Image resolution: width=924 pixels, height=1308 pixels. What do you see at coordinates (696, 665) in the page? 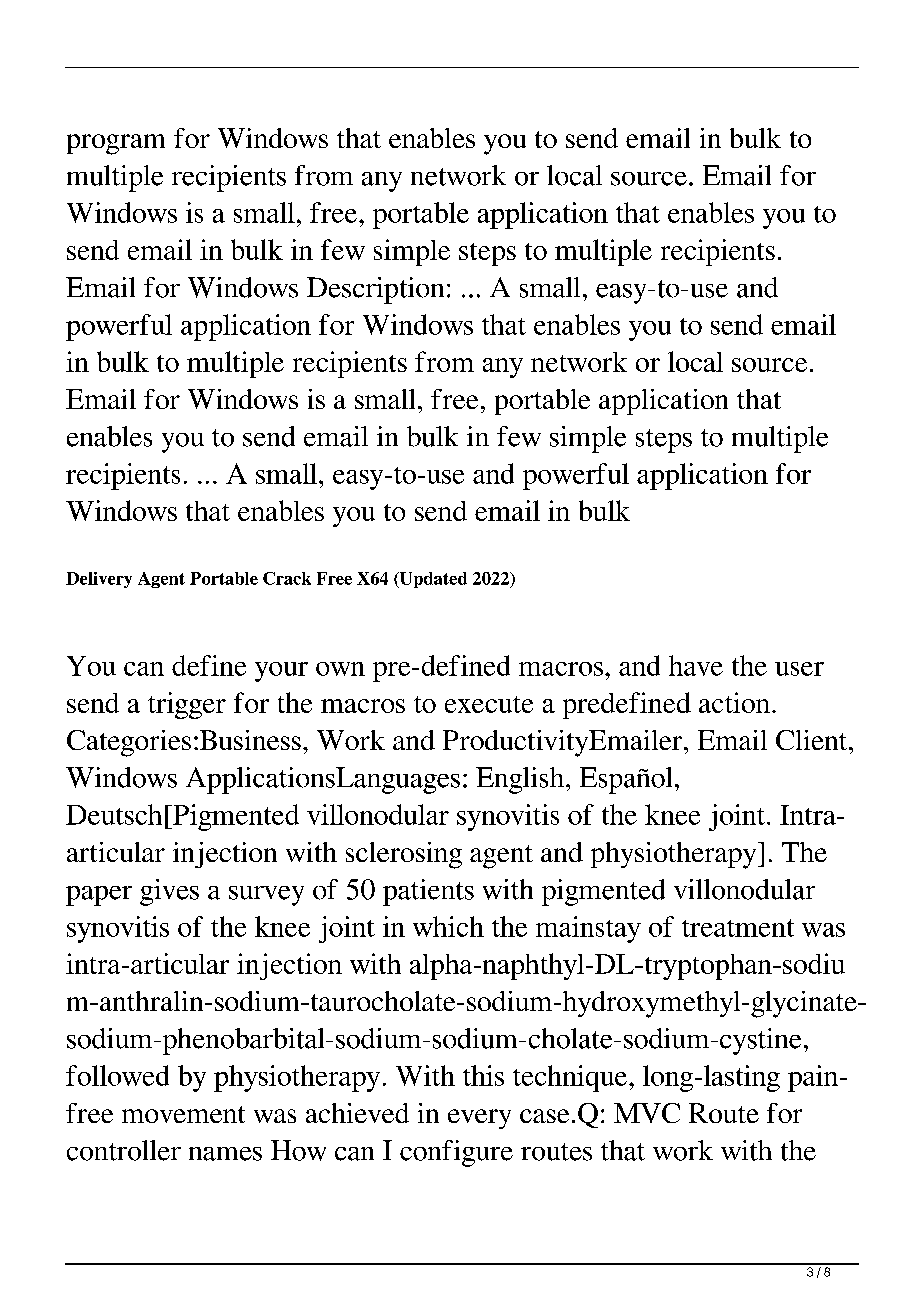
I see `have` at bounding box center [696, 665].
